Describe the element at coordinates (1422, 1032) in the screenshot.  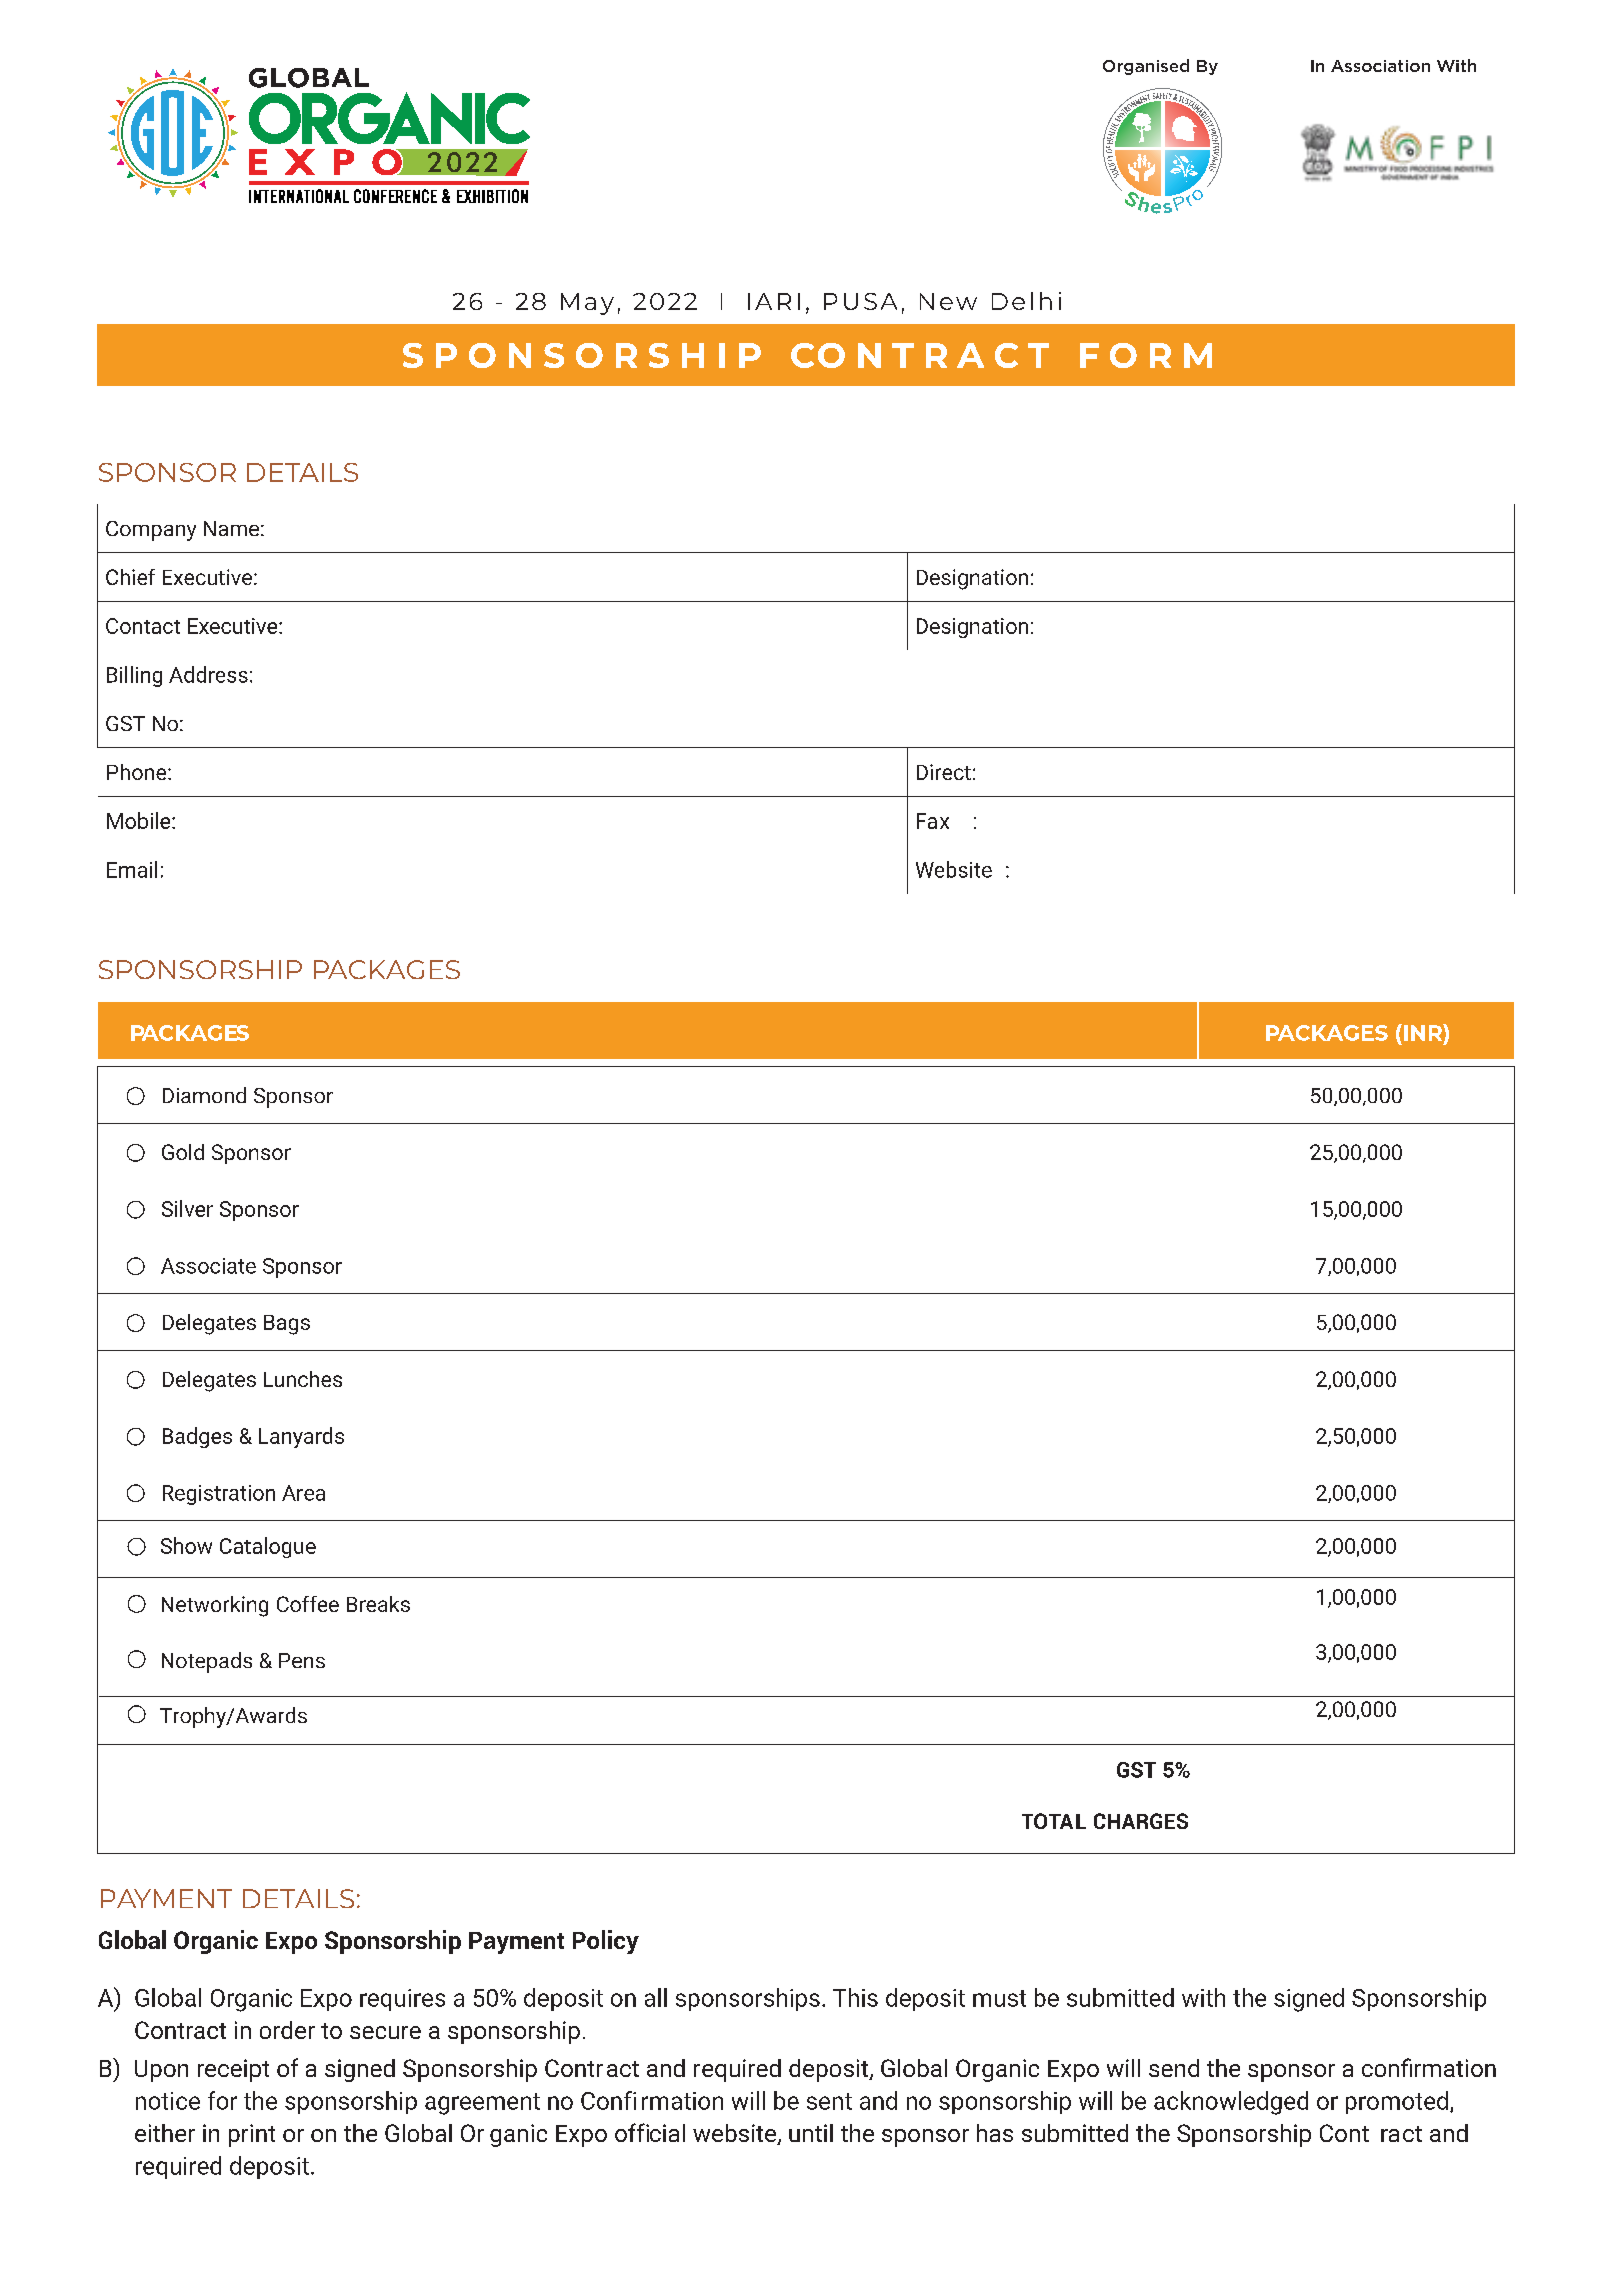
I see `INR` at that location.
